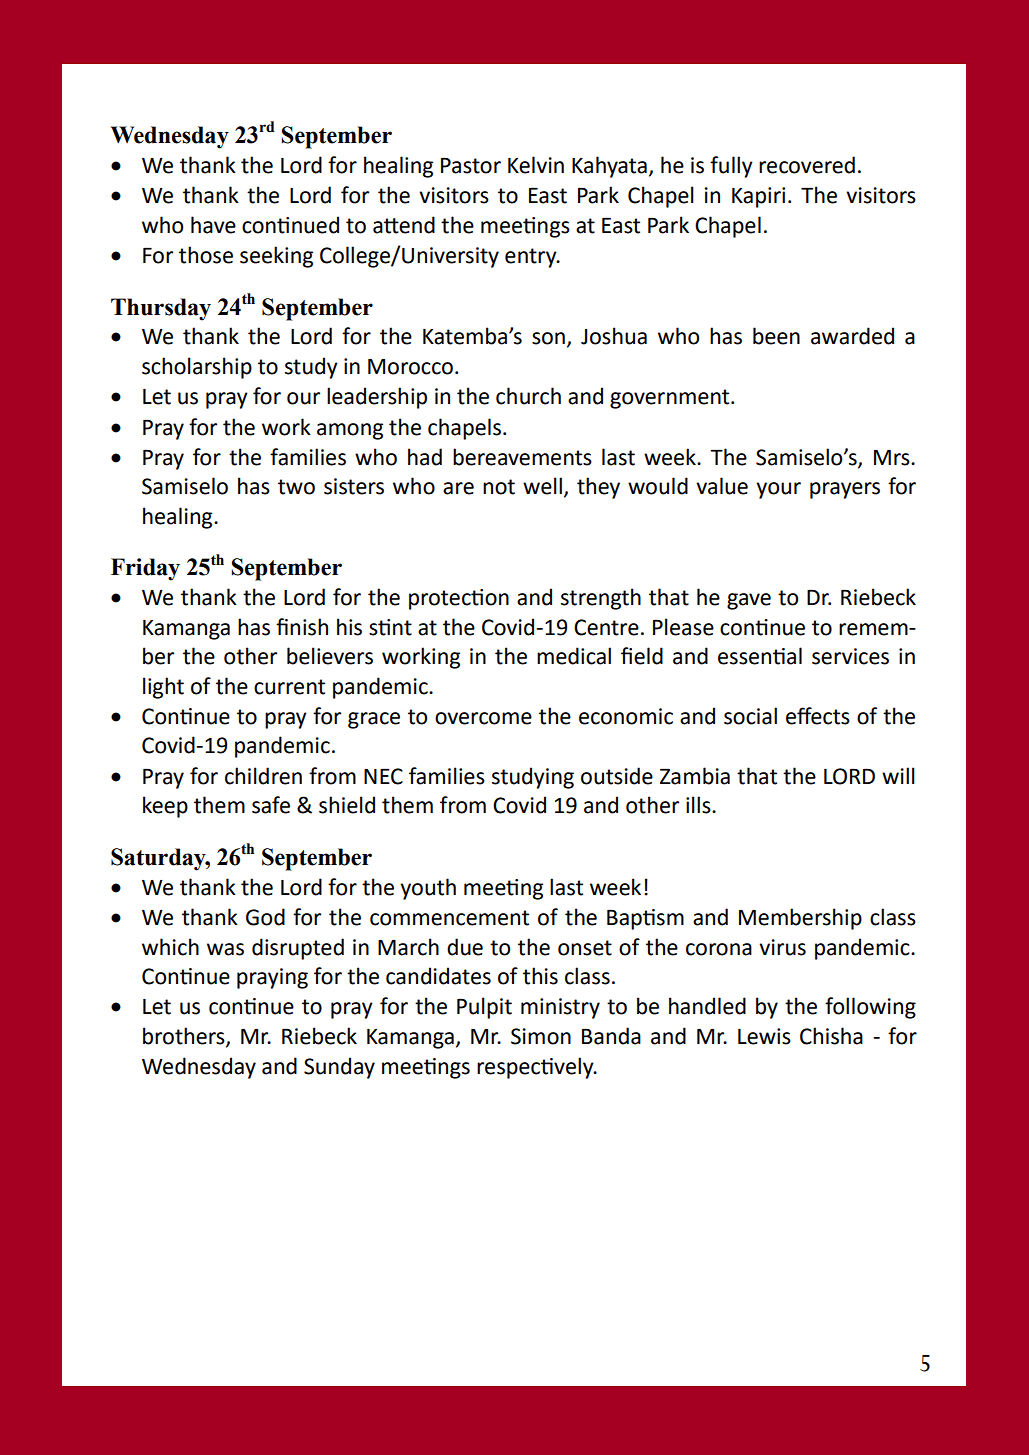 This screenshot has width=1029, height=1455. Describe the element at coordinates (528, 396) in the screenshot. I see `church` at that location.
